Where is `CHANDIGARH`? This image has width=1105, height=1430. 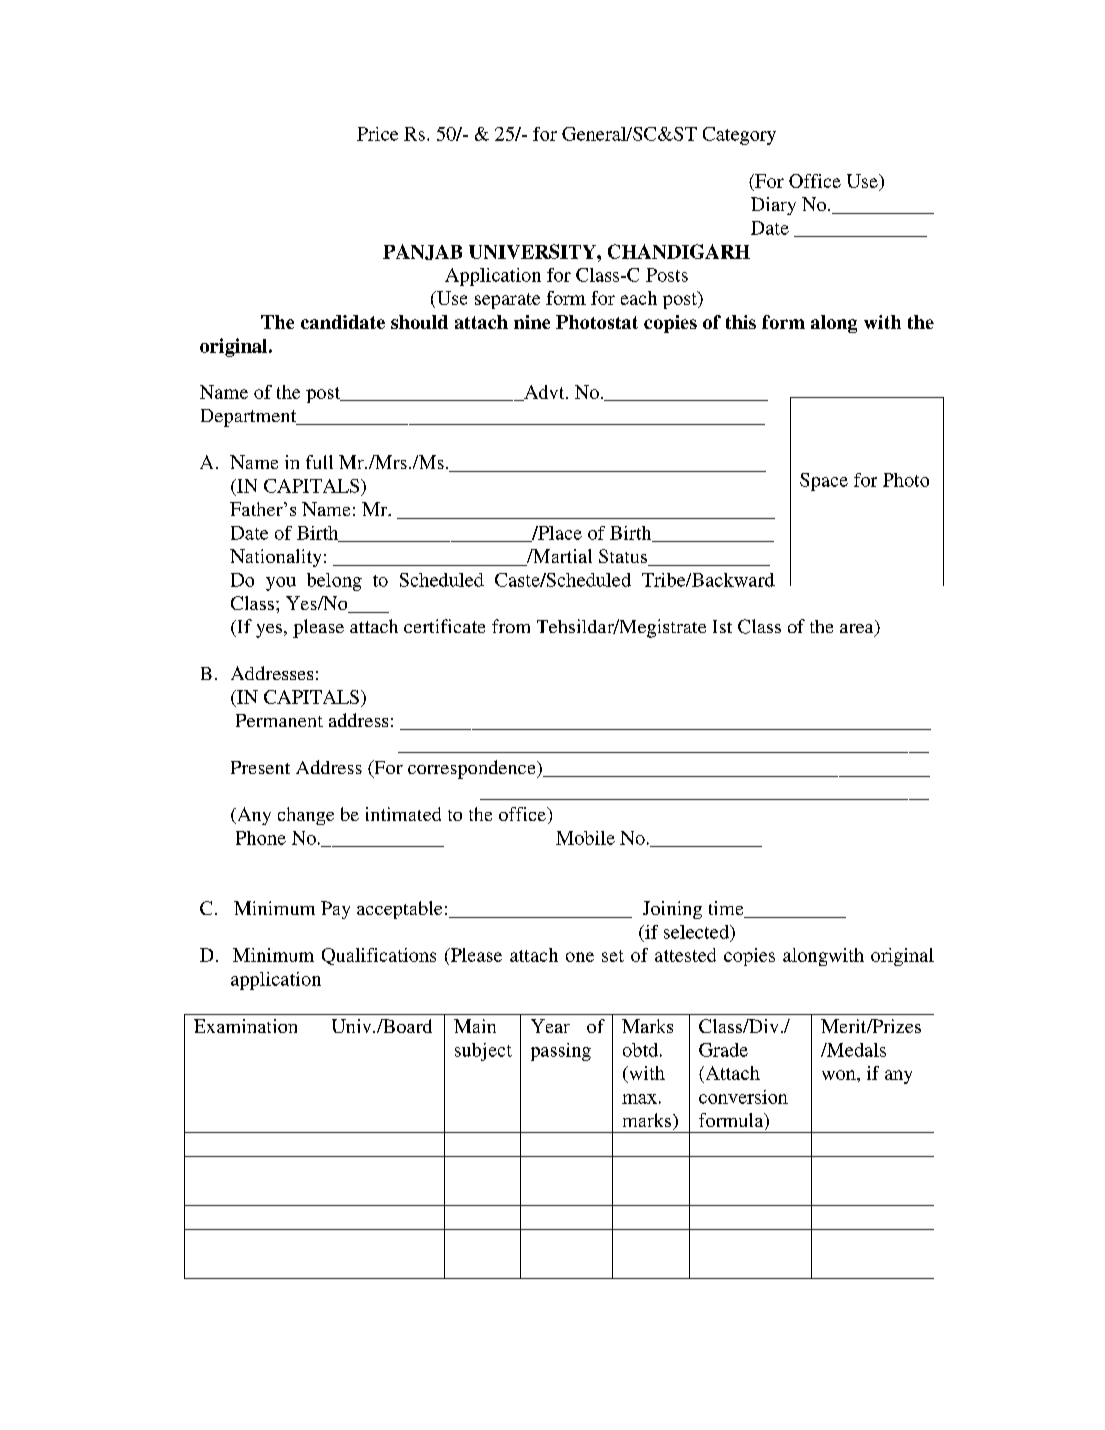
CHANDIGARH is located at coordinates (679, 251).
